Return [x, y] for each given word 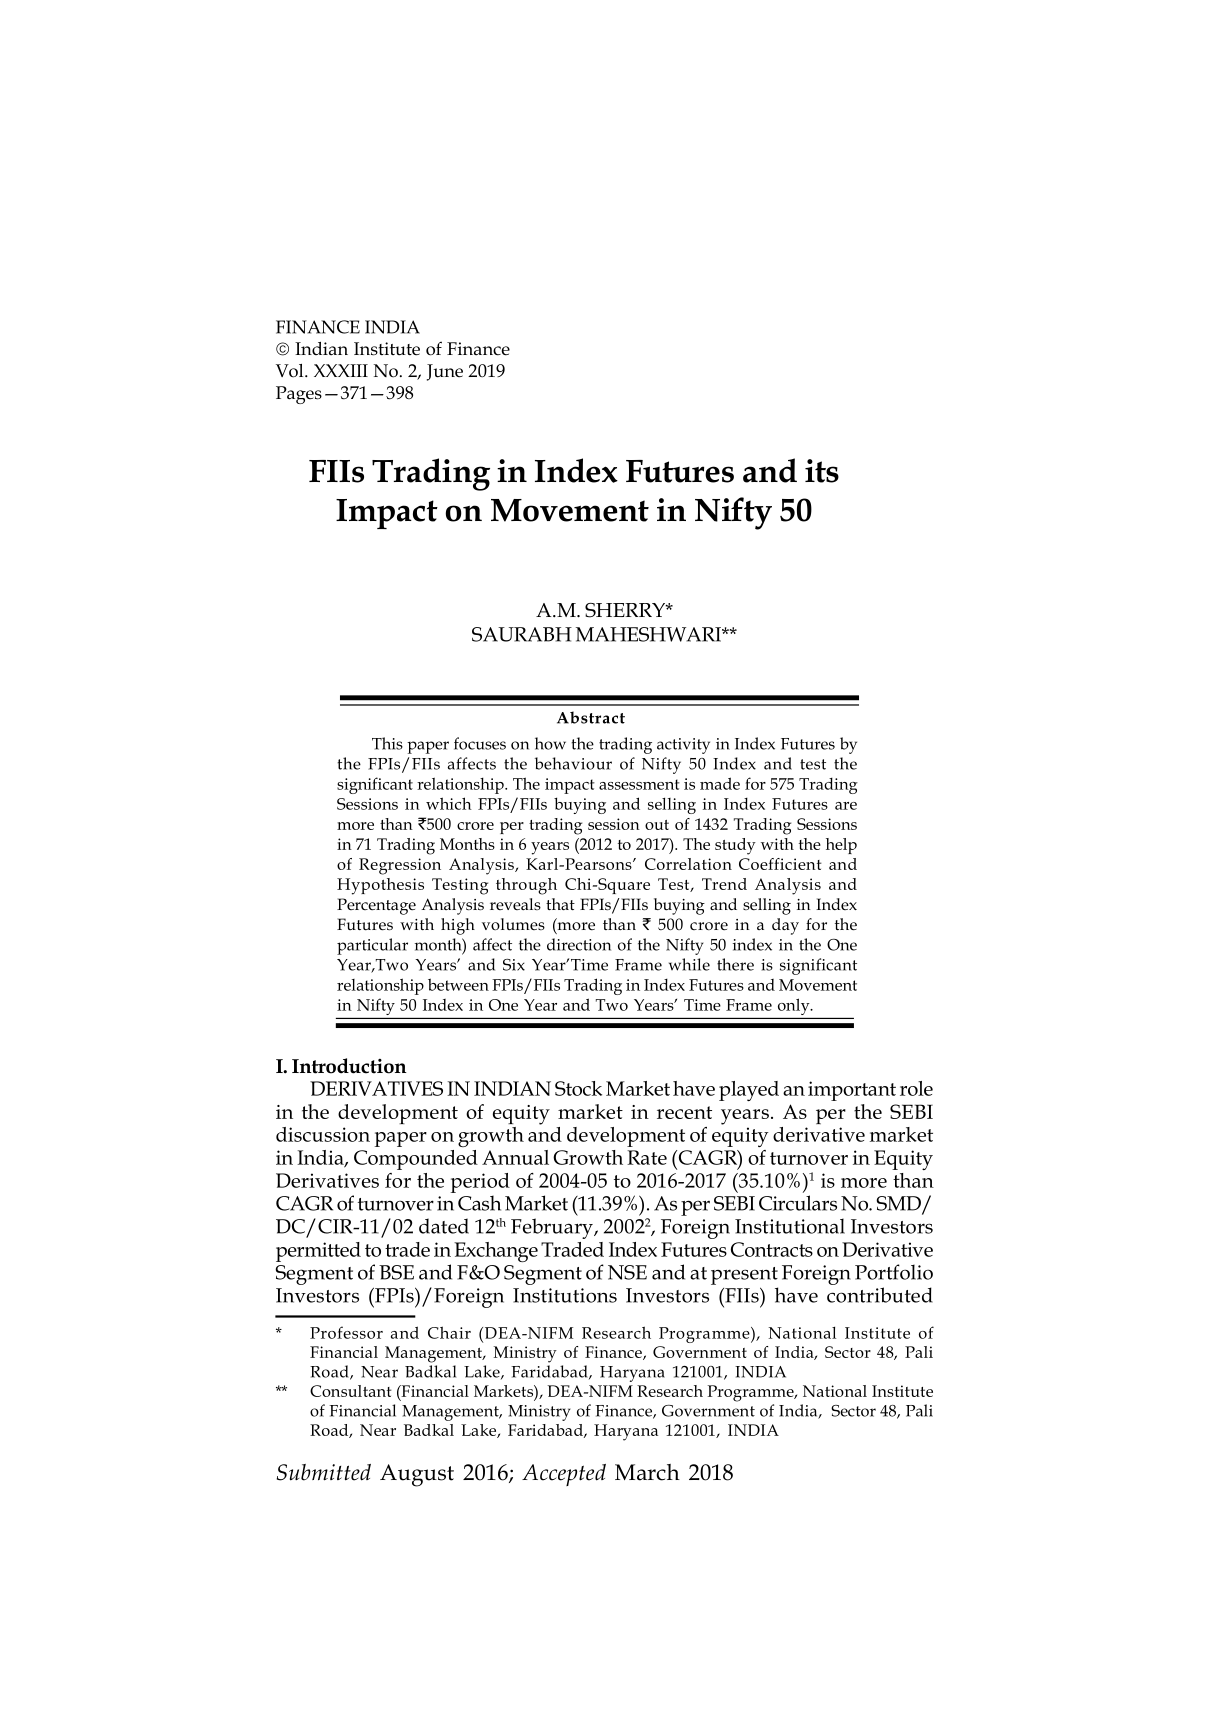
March [647, 1472]
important [852, 1091]
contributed [880, 1295]
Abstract [591, 717]
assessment [639, 784]
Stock [578, 1088]
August [417, 1475]
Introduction [349, 1066]
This [387, 743]
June [445, 372]
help [841, 846]
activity [683, 746]
